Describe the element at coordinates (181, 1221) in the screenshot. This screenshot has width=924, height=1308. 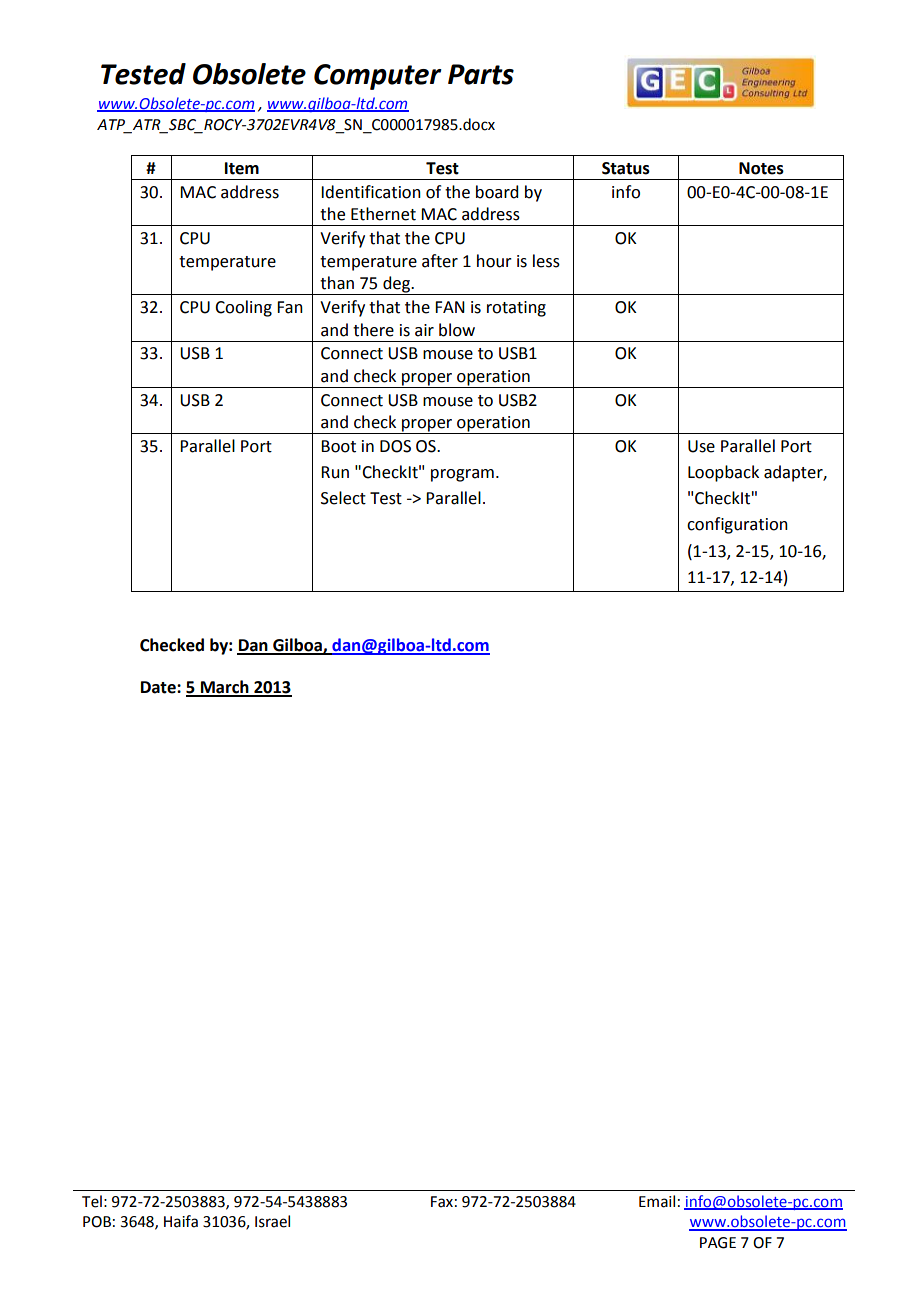
I see `Haifa` at that location.
